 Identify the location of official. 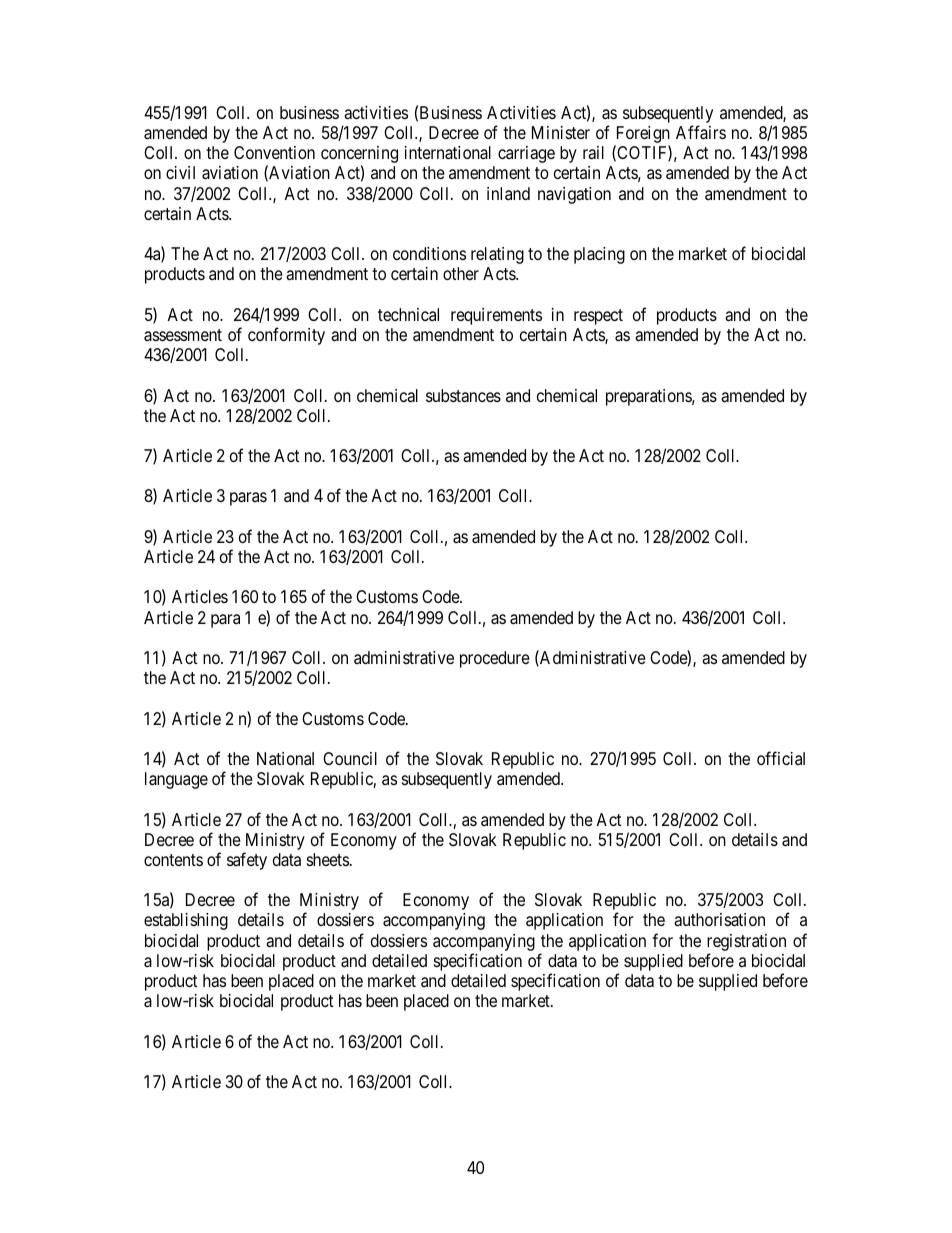
(781, 758).
